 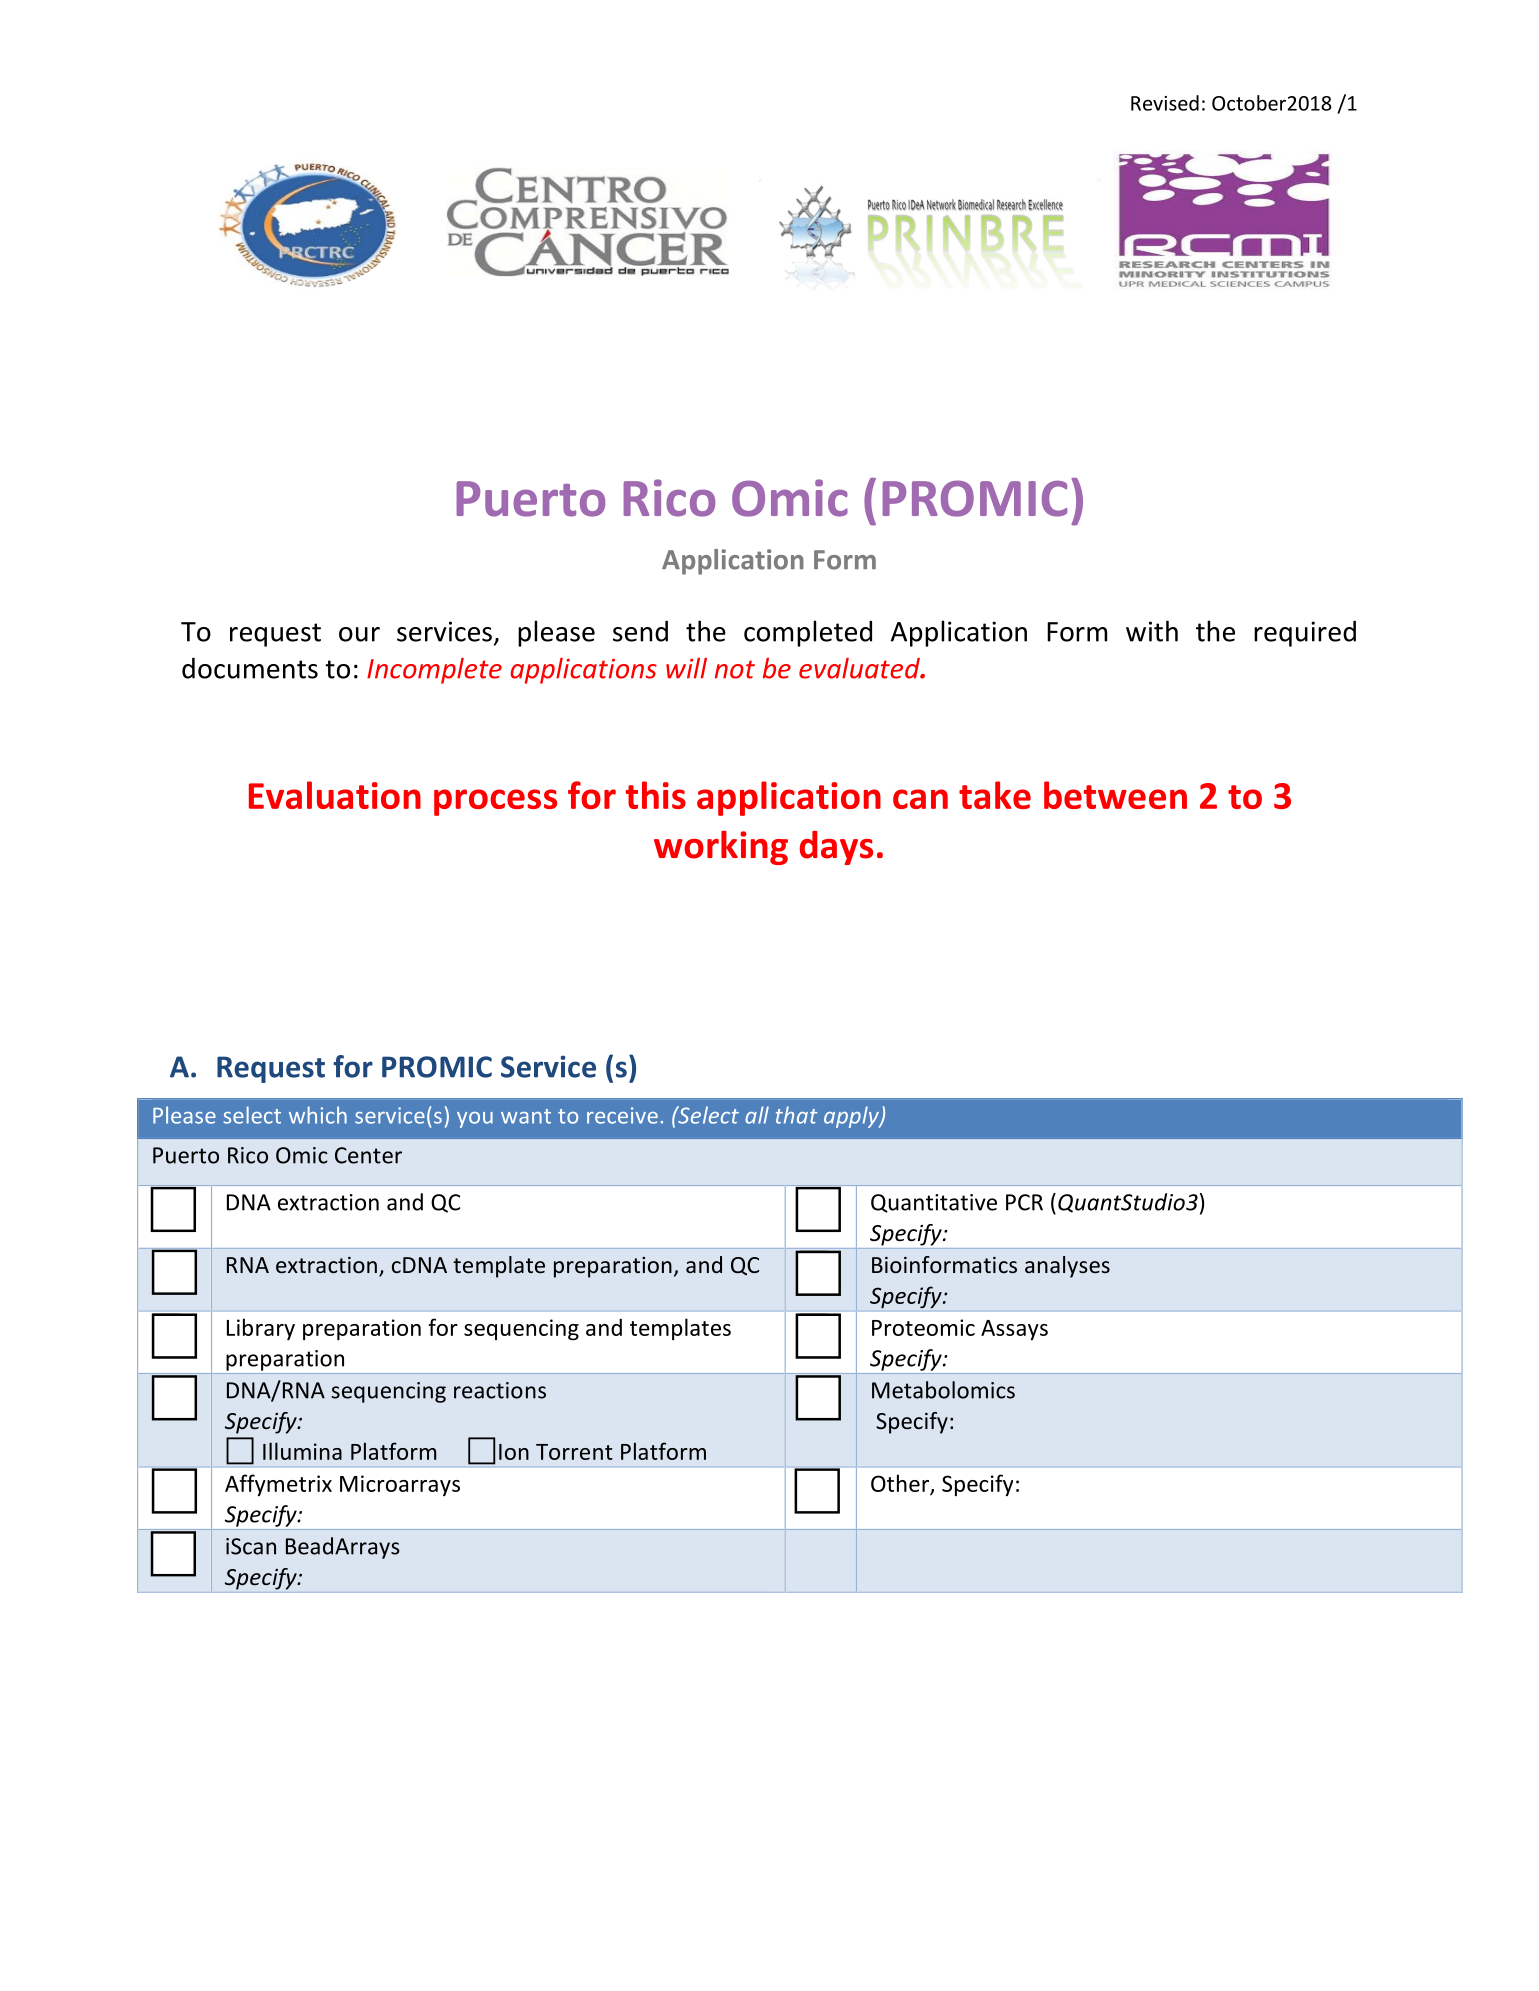 What do you see at coordinates (359, 634) in the screenshot?
I see `our` at bounding box center [359, 634].
